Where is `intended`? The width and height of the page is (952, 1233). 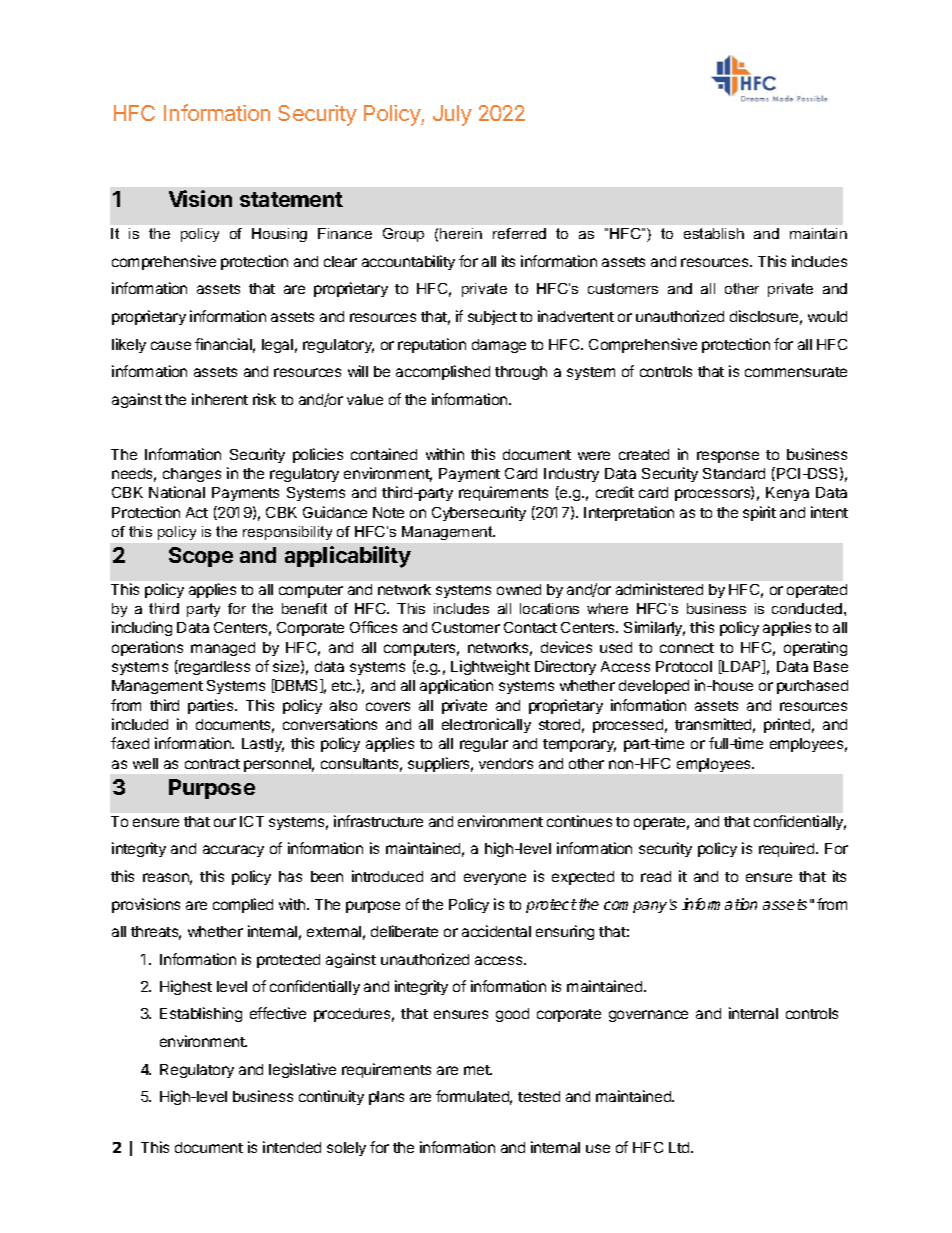 intended is located at coordinates (292, 1147).
